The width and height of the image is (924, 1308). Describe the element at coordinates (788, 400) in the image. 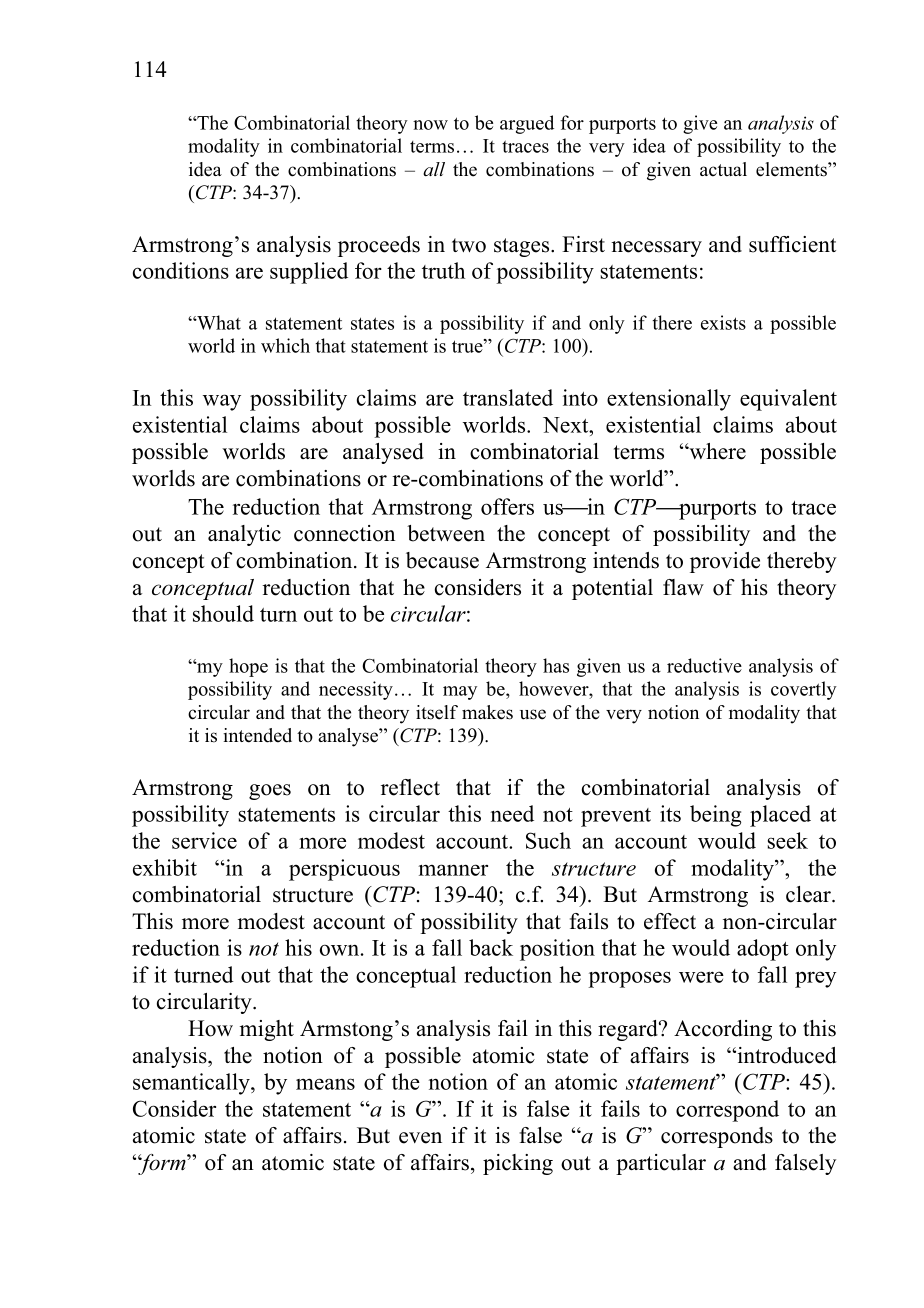

I see `equivalent` at that location.
